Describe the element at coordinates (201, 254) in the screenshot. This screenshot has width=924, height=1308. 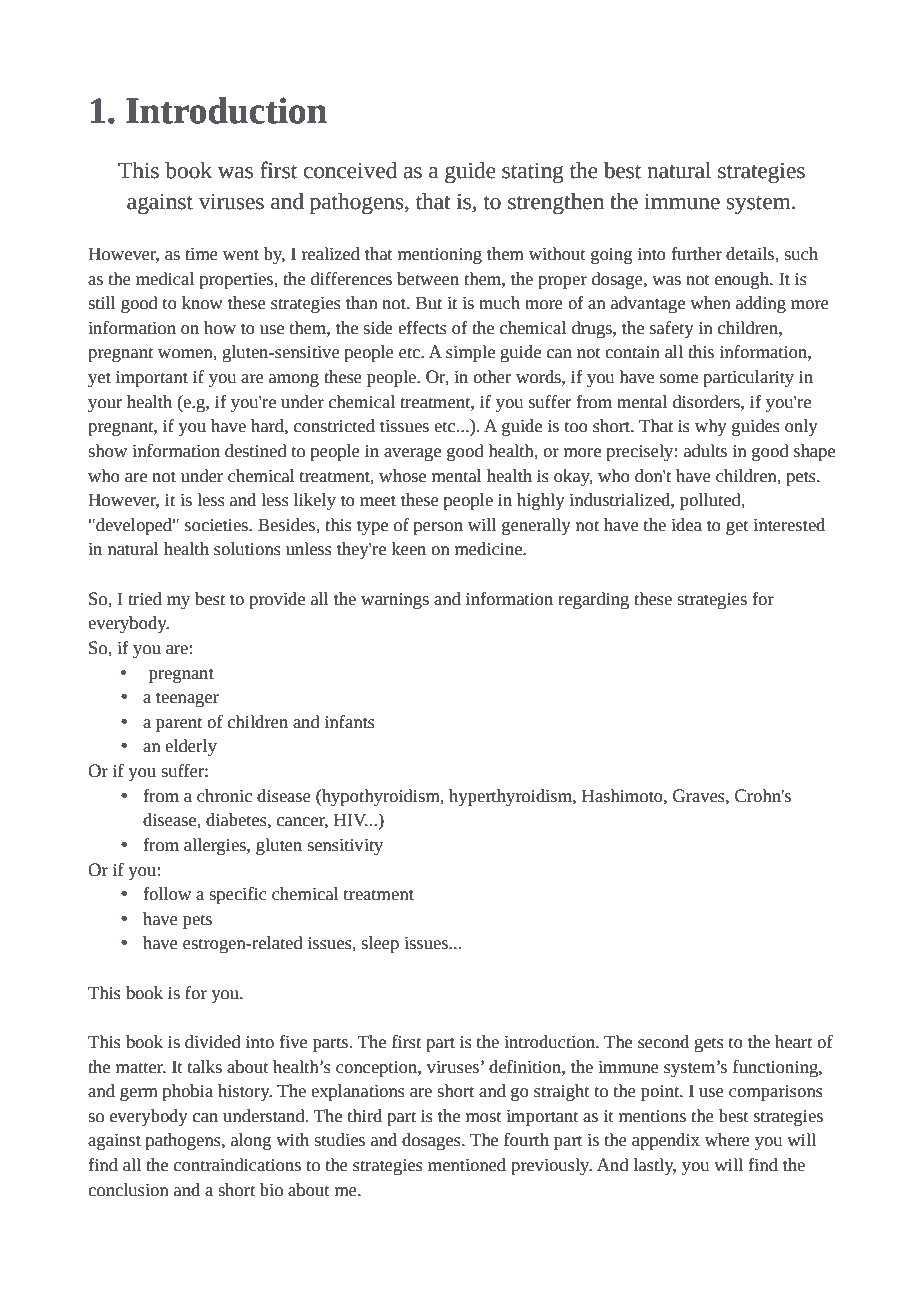
I see `time` at that location.
